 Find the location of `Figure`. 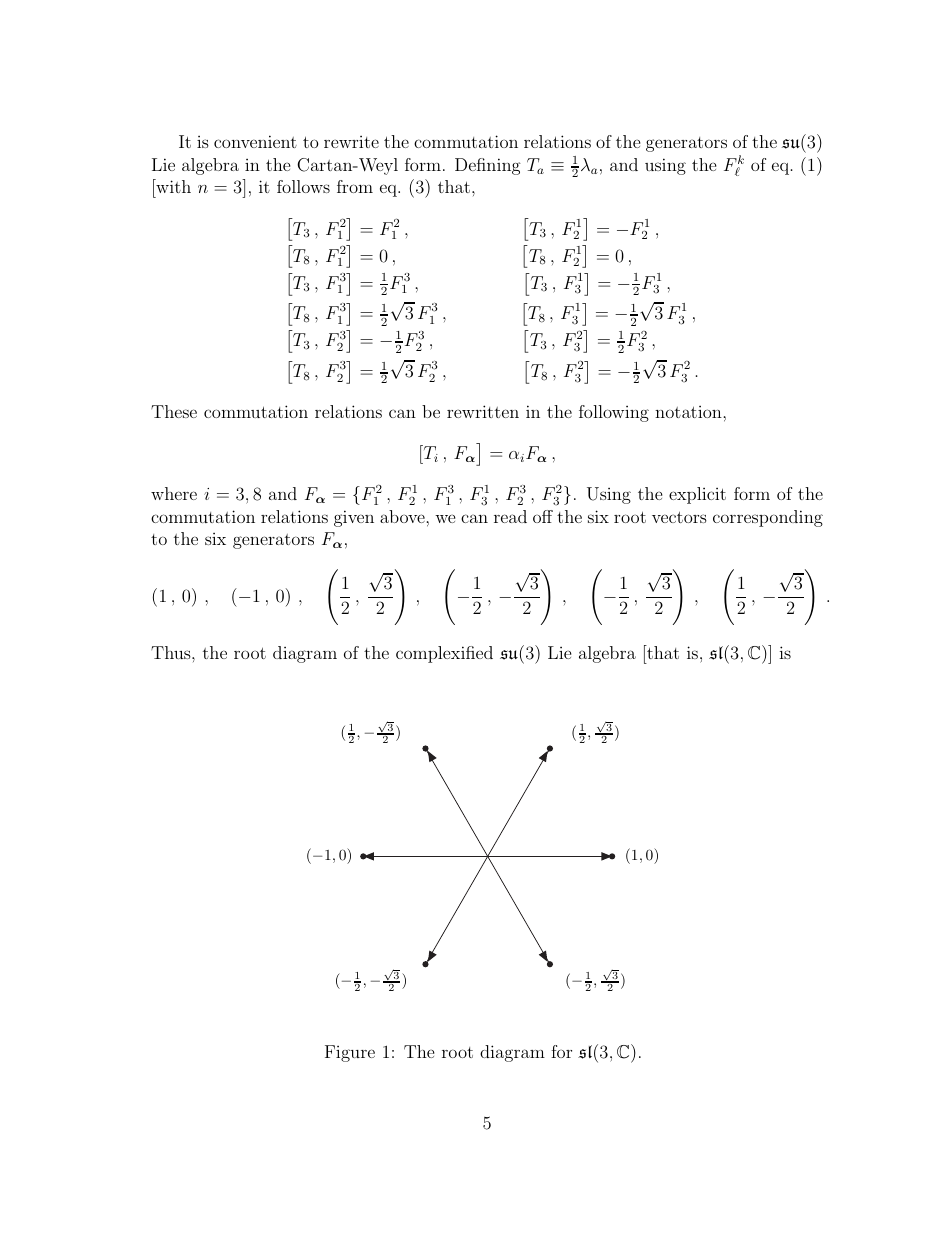

Figure is located at coordinates (350, 1053).
